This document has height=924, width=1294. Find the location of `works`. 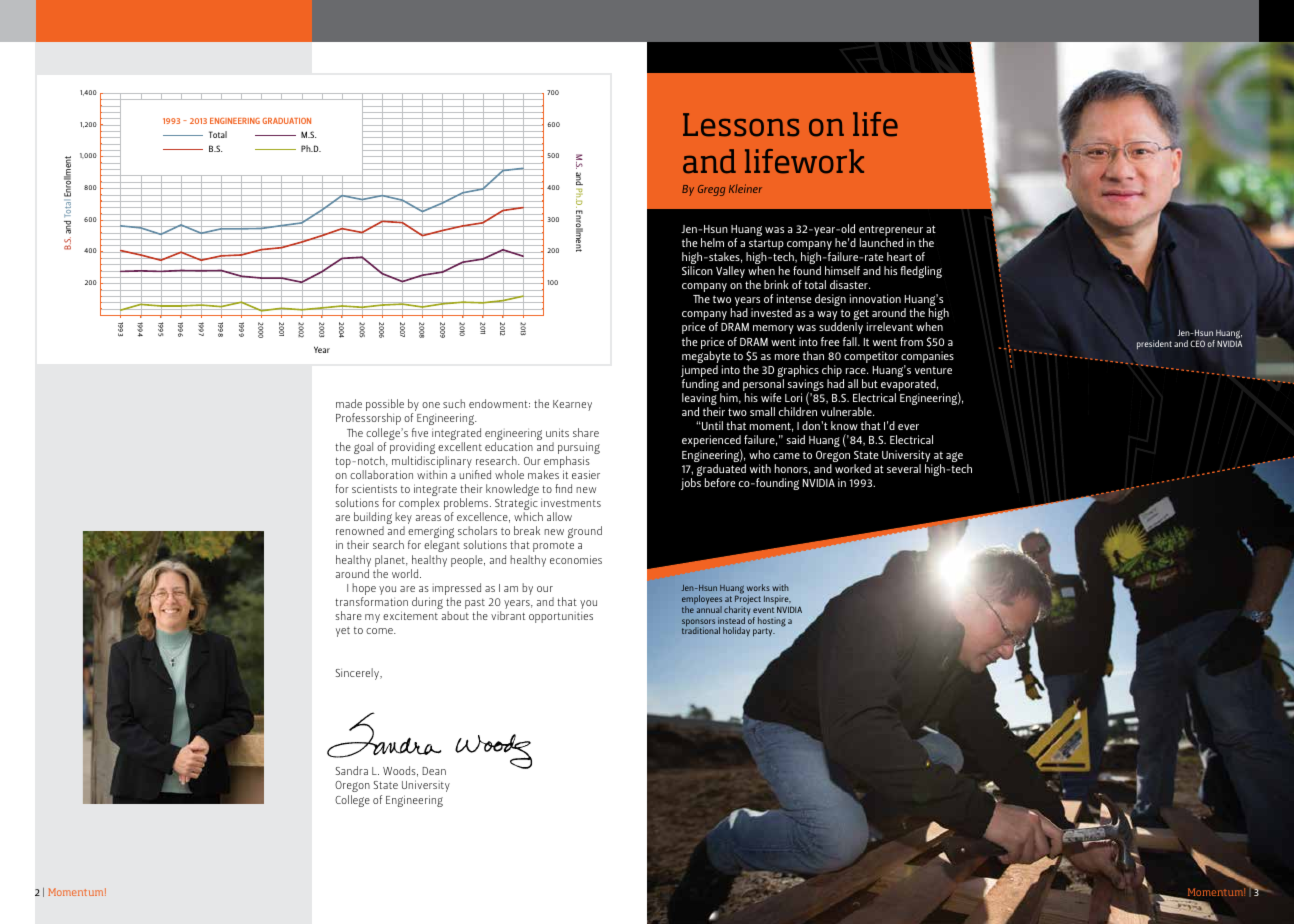

works is located at coordinates (758, 587).
